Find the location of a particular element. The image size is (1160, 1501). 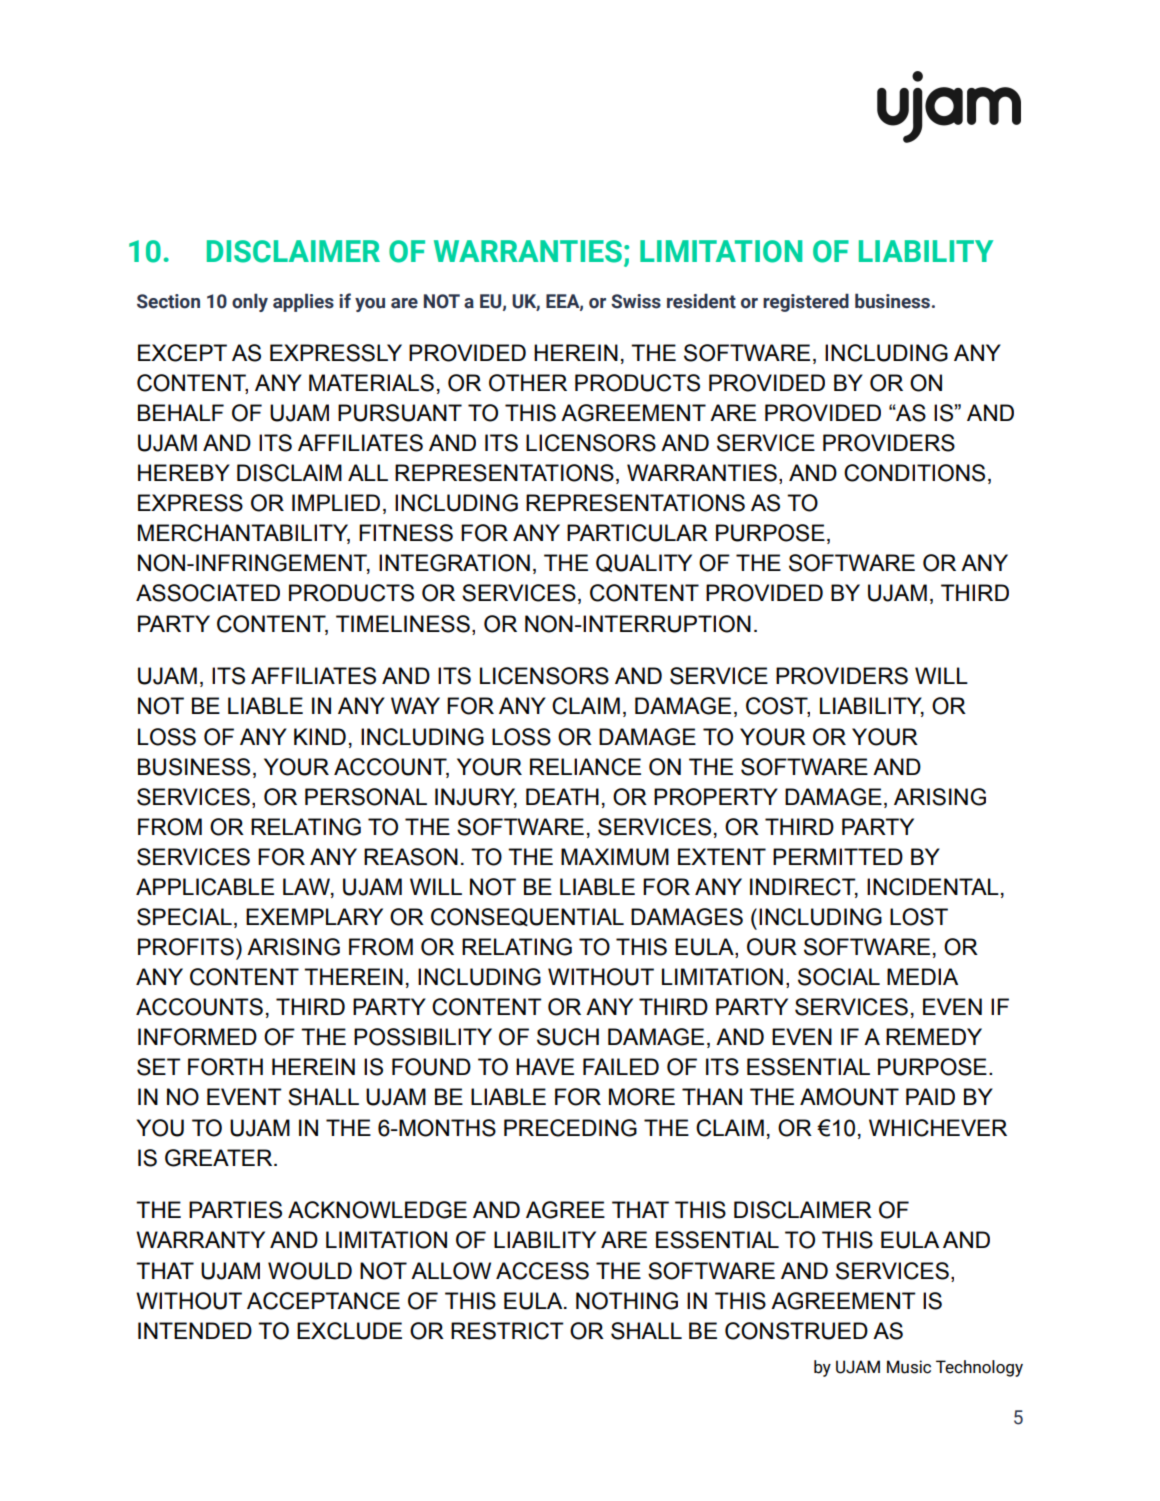

RESTRICT is located at coordinates (507, 1331).
